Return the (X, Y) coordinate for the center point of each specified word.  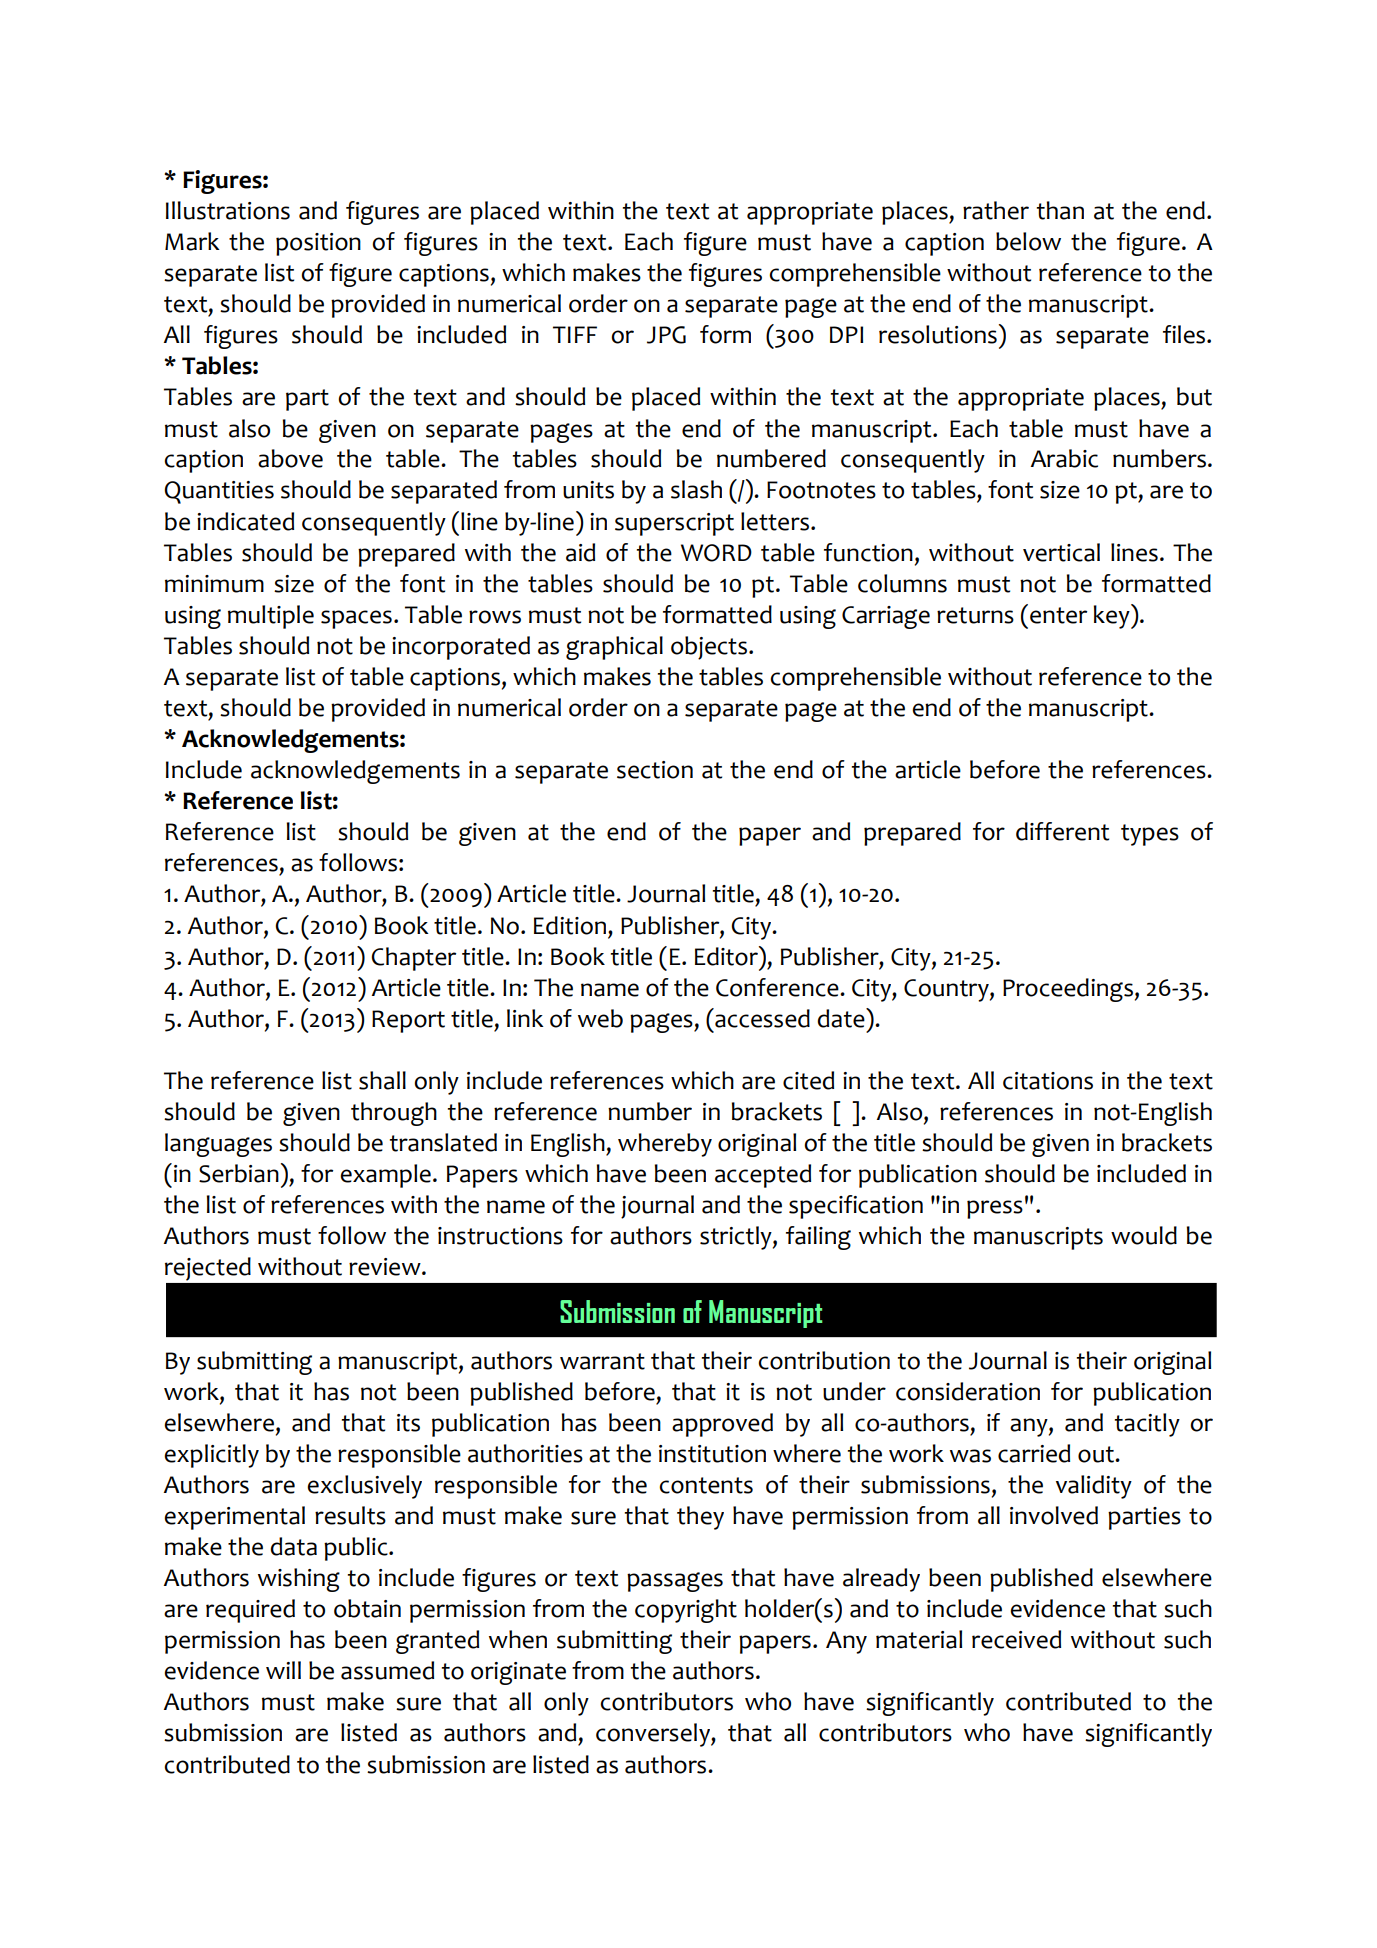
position (318, 244)
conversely (654, 1735)
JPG (666, 335)
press (995, 1209)
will (283, 1670)
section (655, 770)
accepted (763, 1176)
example (385, 1176)
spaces (356, 619)
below (1028, 241)
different (1062, 831)
